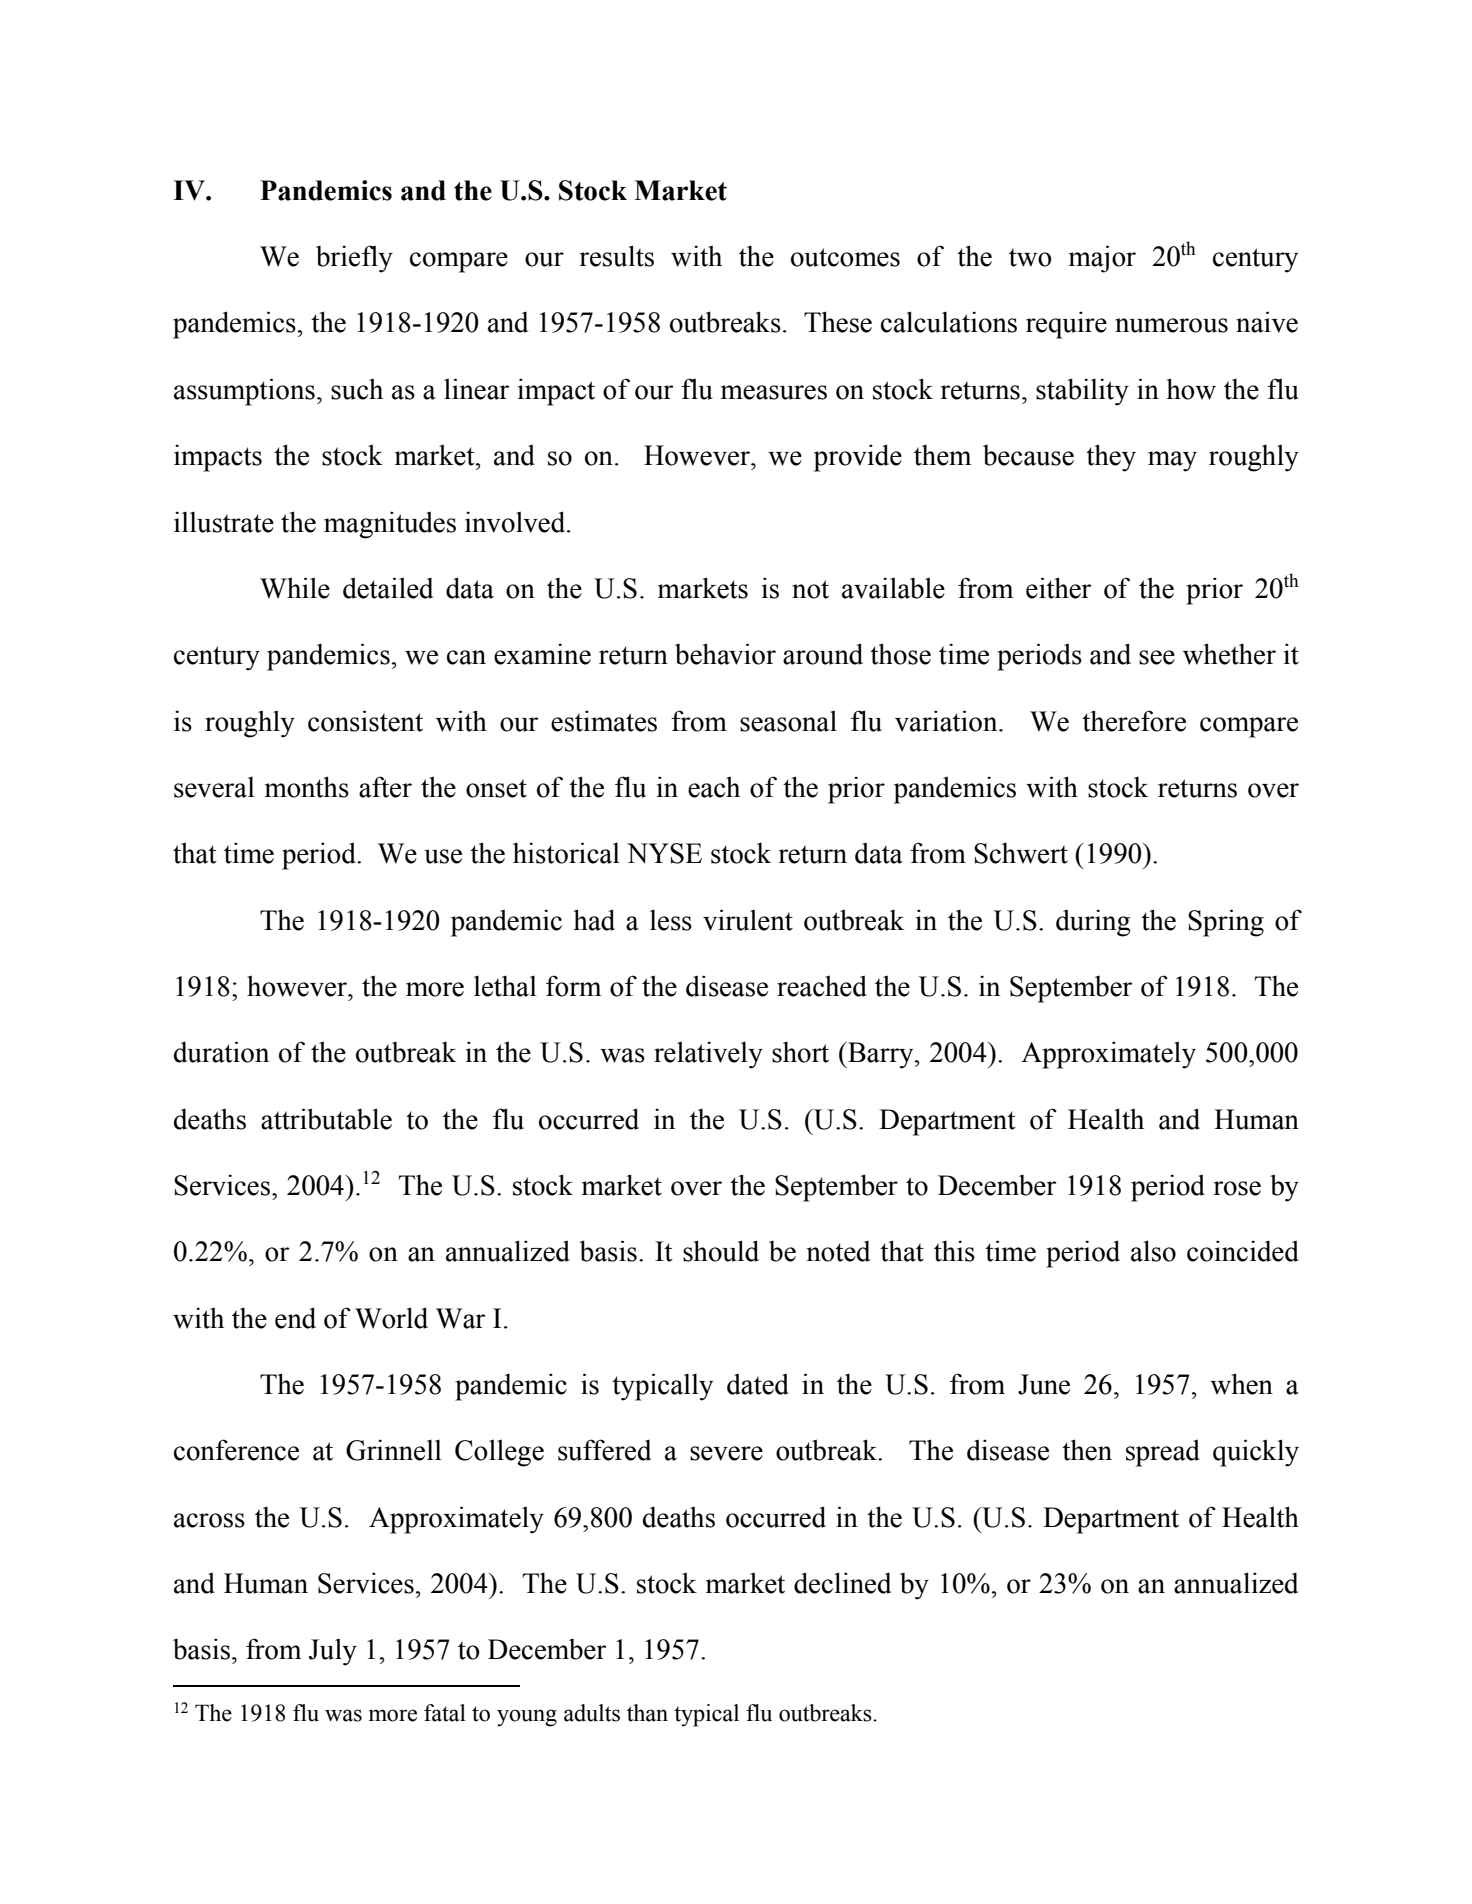 The width and height of the document is (1472, 1904). What do you see at coordinates (838, 322) in the document?
I see `These` at bounding box center [838, 322].
